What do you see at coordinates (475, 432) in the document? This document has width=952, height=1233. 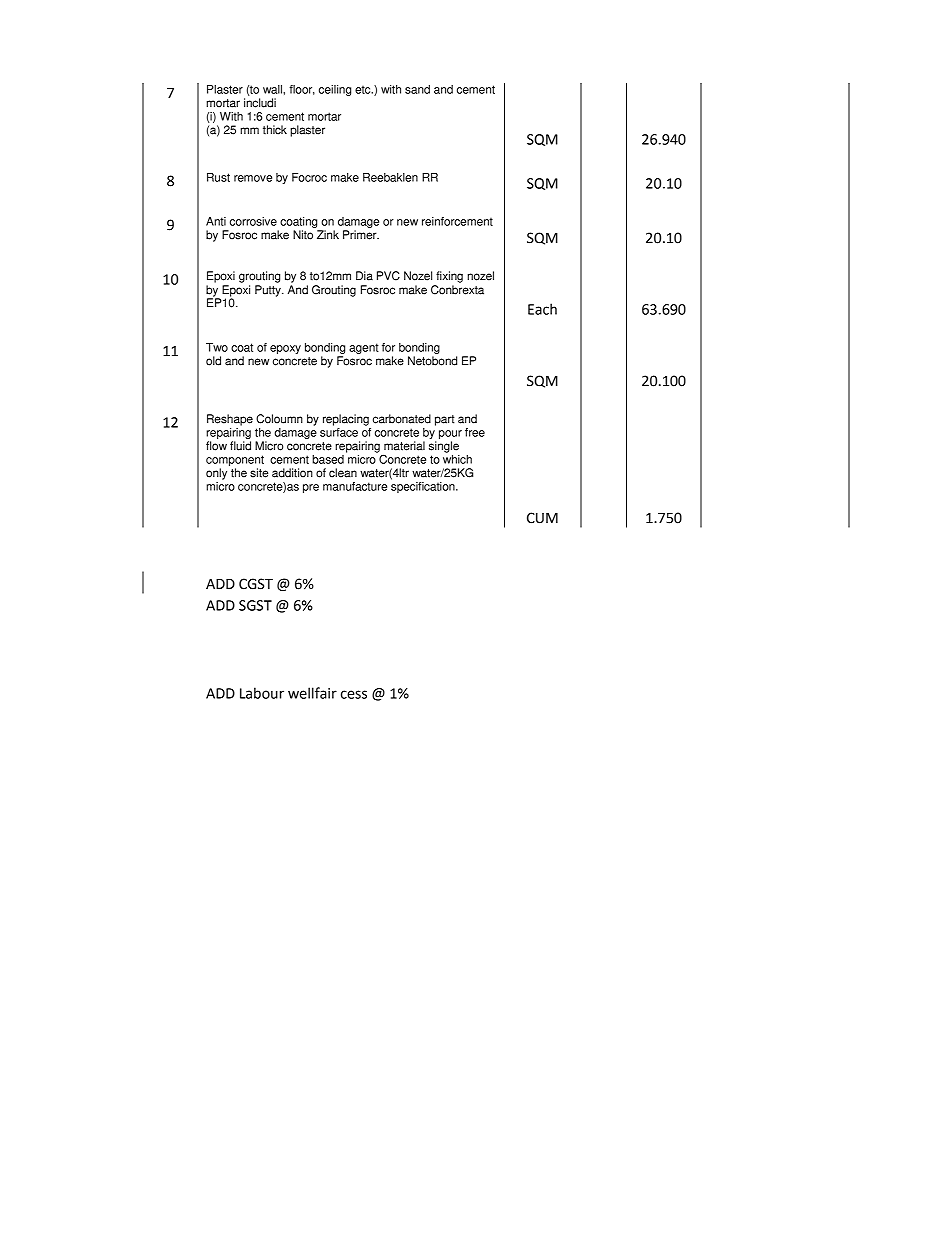 I see `free` at bounding box center [475, 432].
